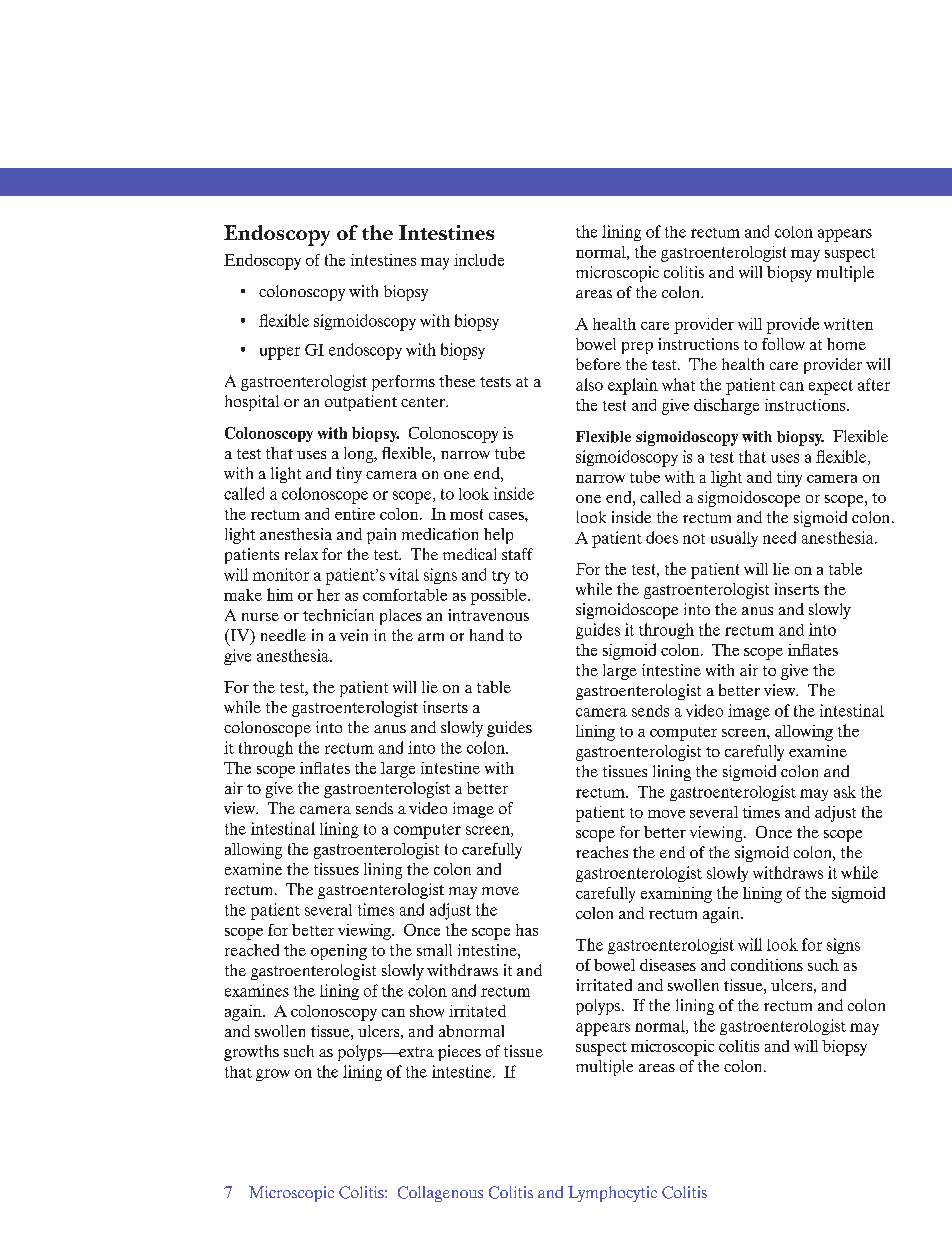  I want to click on Lymphocytic, so click(612, 1194).
